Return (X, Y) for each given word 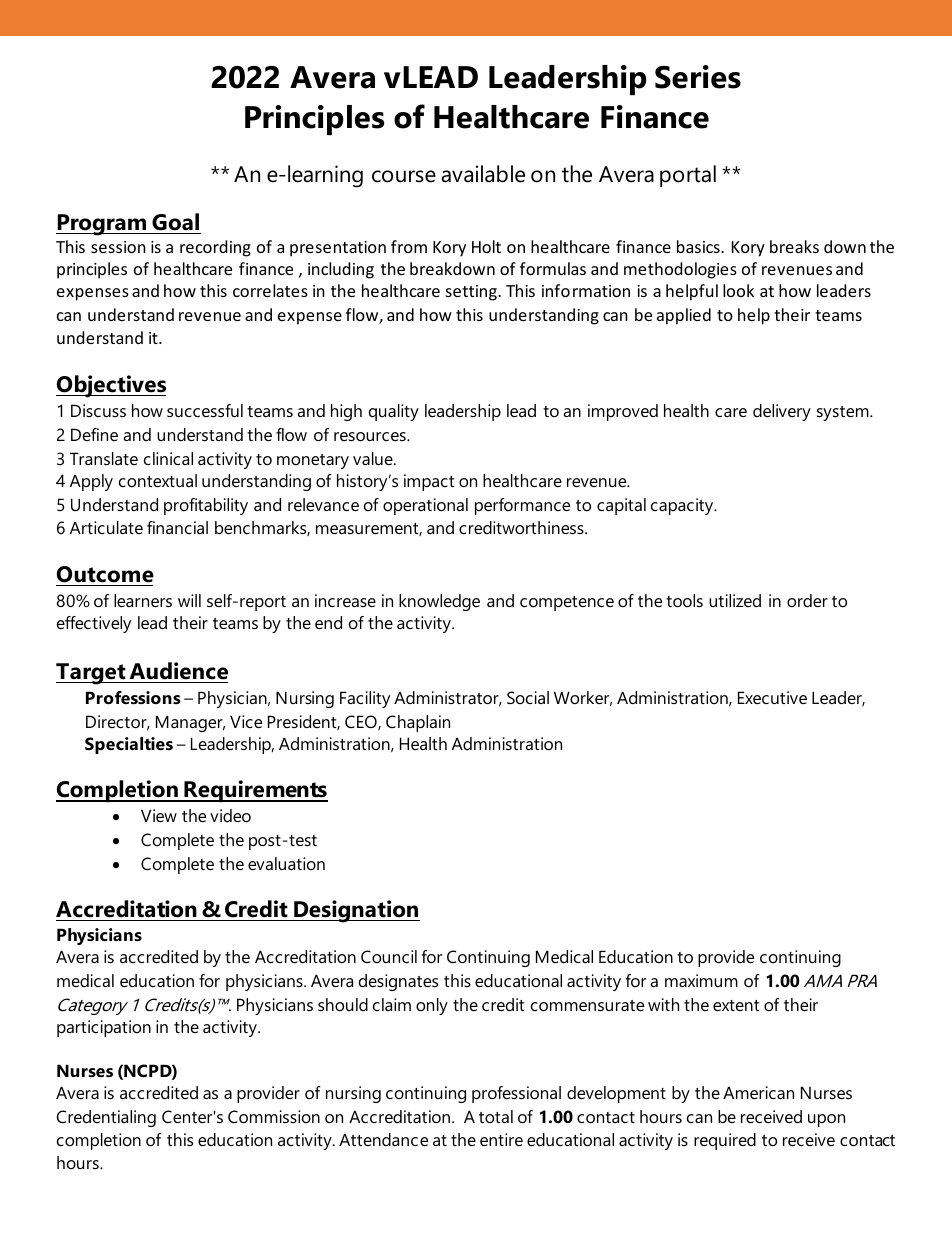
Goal (175, 222)
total (496, 1116)
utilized (735, 600)
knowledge (439, 602)
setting (472, 293)
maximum (701, 980)
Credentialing (106, 1118)
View (159, 815)
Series (698, 77)
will (189, 600)
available (483, 174)
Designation (356, 911)
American (758, 1092)
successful (205, 410)
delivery (782, 412)
